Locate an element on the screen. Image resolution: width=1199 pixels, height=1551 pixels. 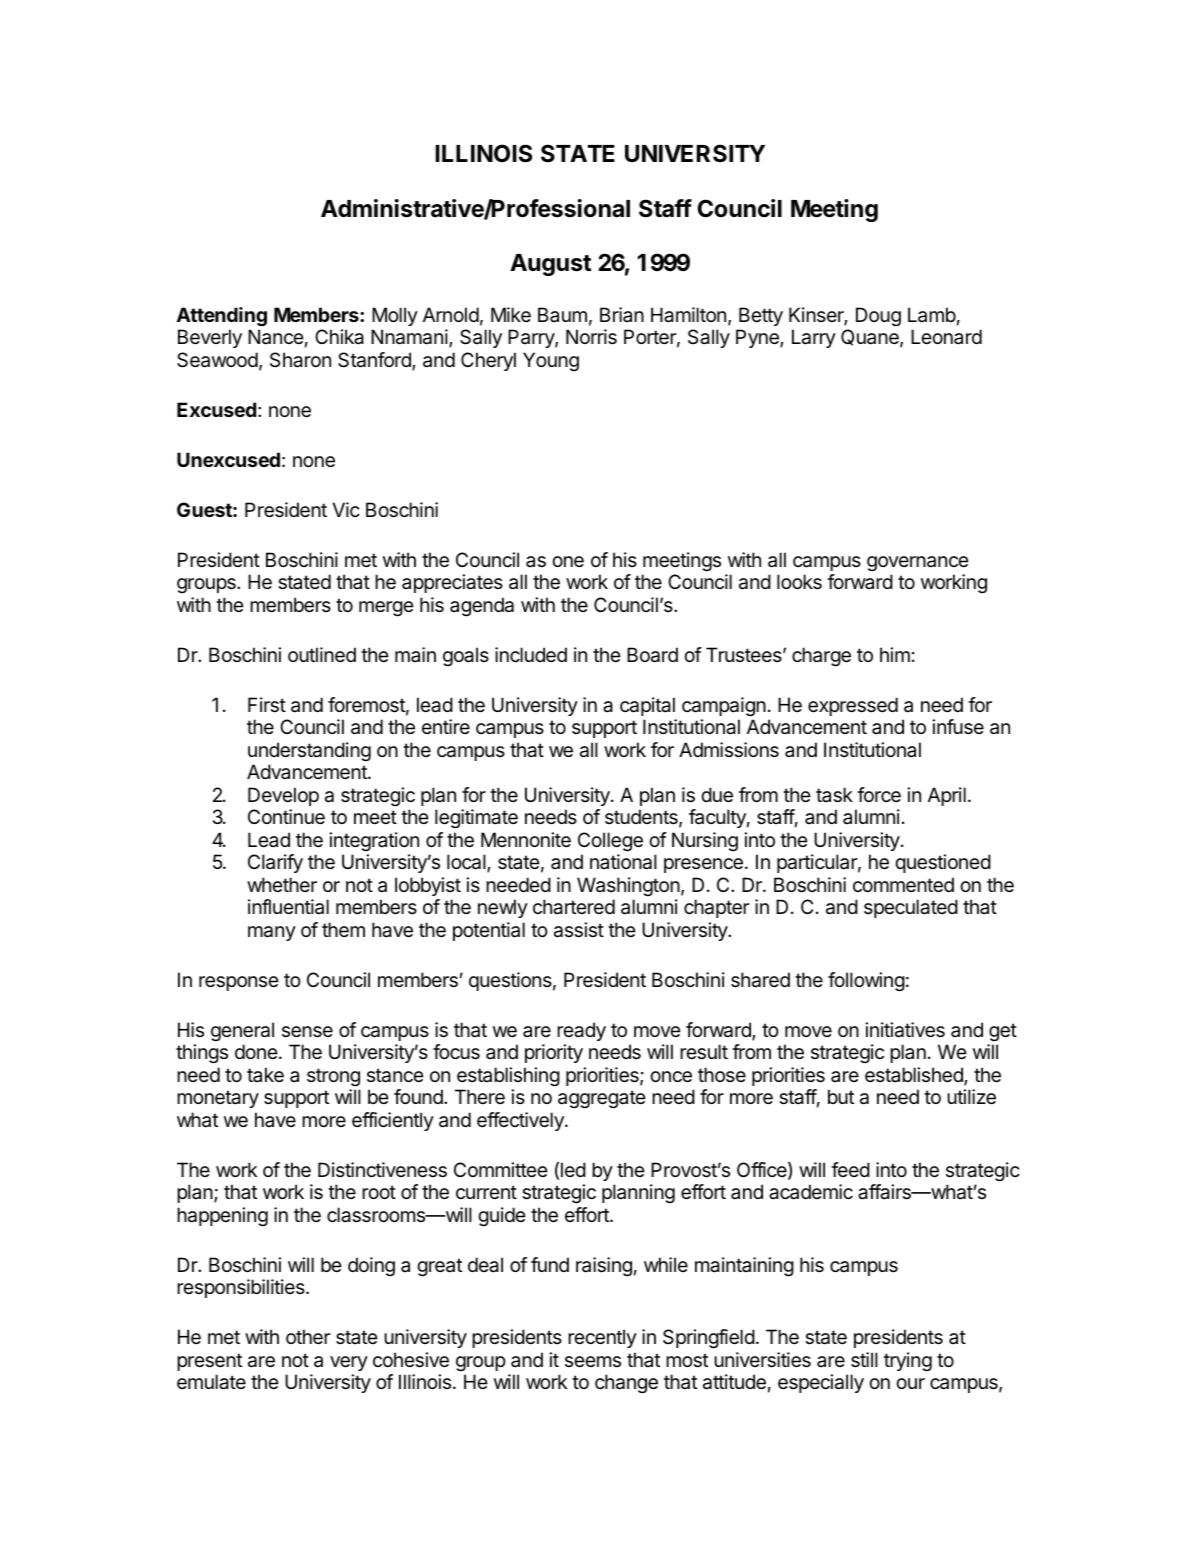
Lamb is located at coordinates (932, 315).
